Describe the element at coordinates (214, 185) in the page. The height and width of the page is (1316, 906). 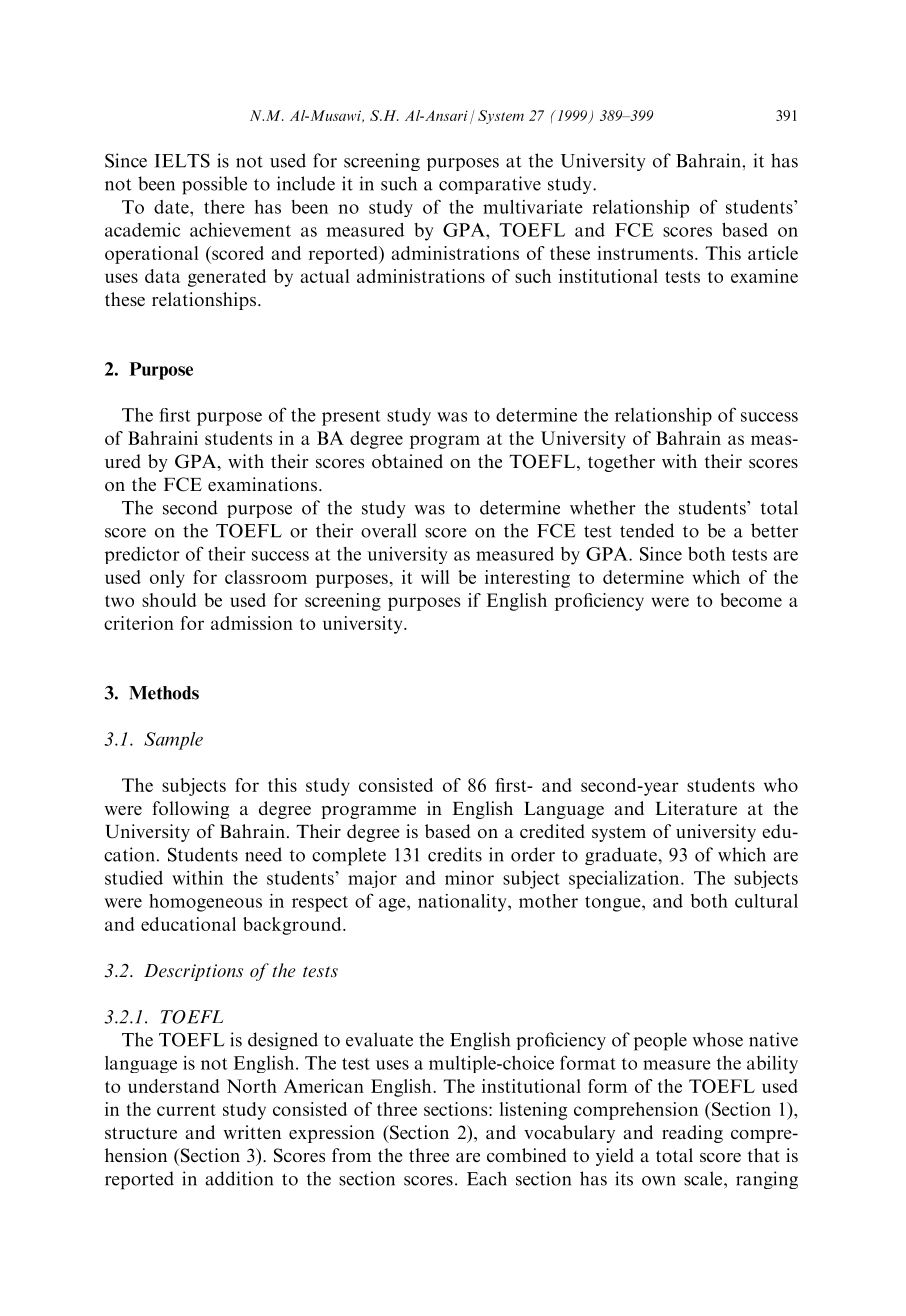
I see `possible` at that location.
